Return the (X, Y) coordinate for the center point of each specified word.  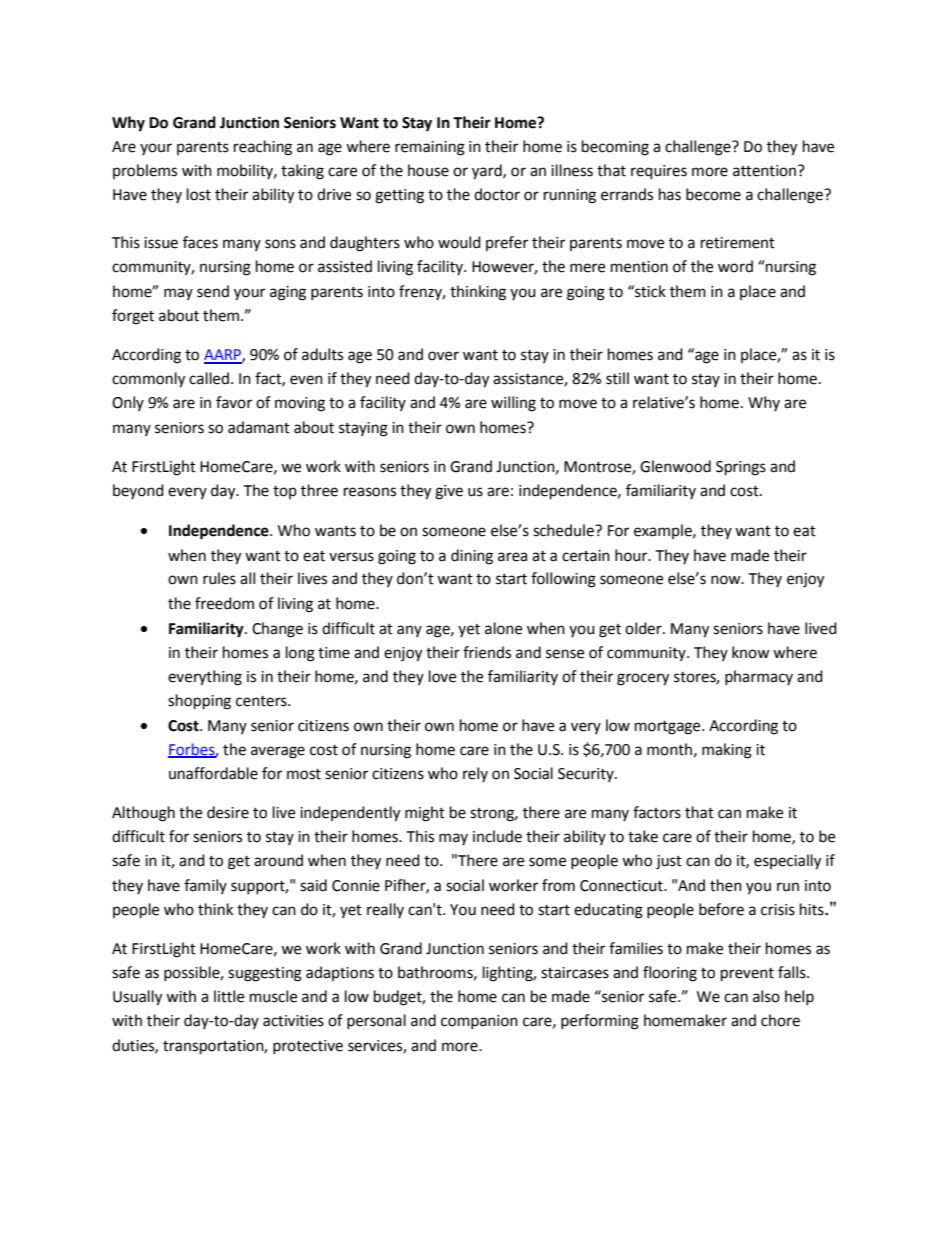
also (766, 996)
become (713, 194)
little (229, 996)
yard (488, 172)
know (751, 652)
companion (479, 1022)
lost (199, 194)
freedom (224, 603)
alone (503, 628)
